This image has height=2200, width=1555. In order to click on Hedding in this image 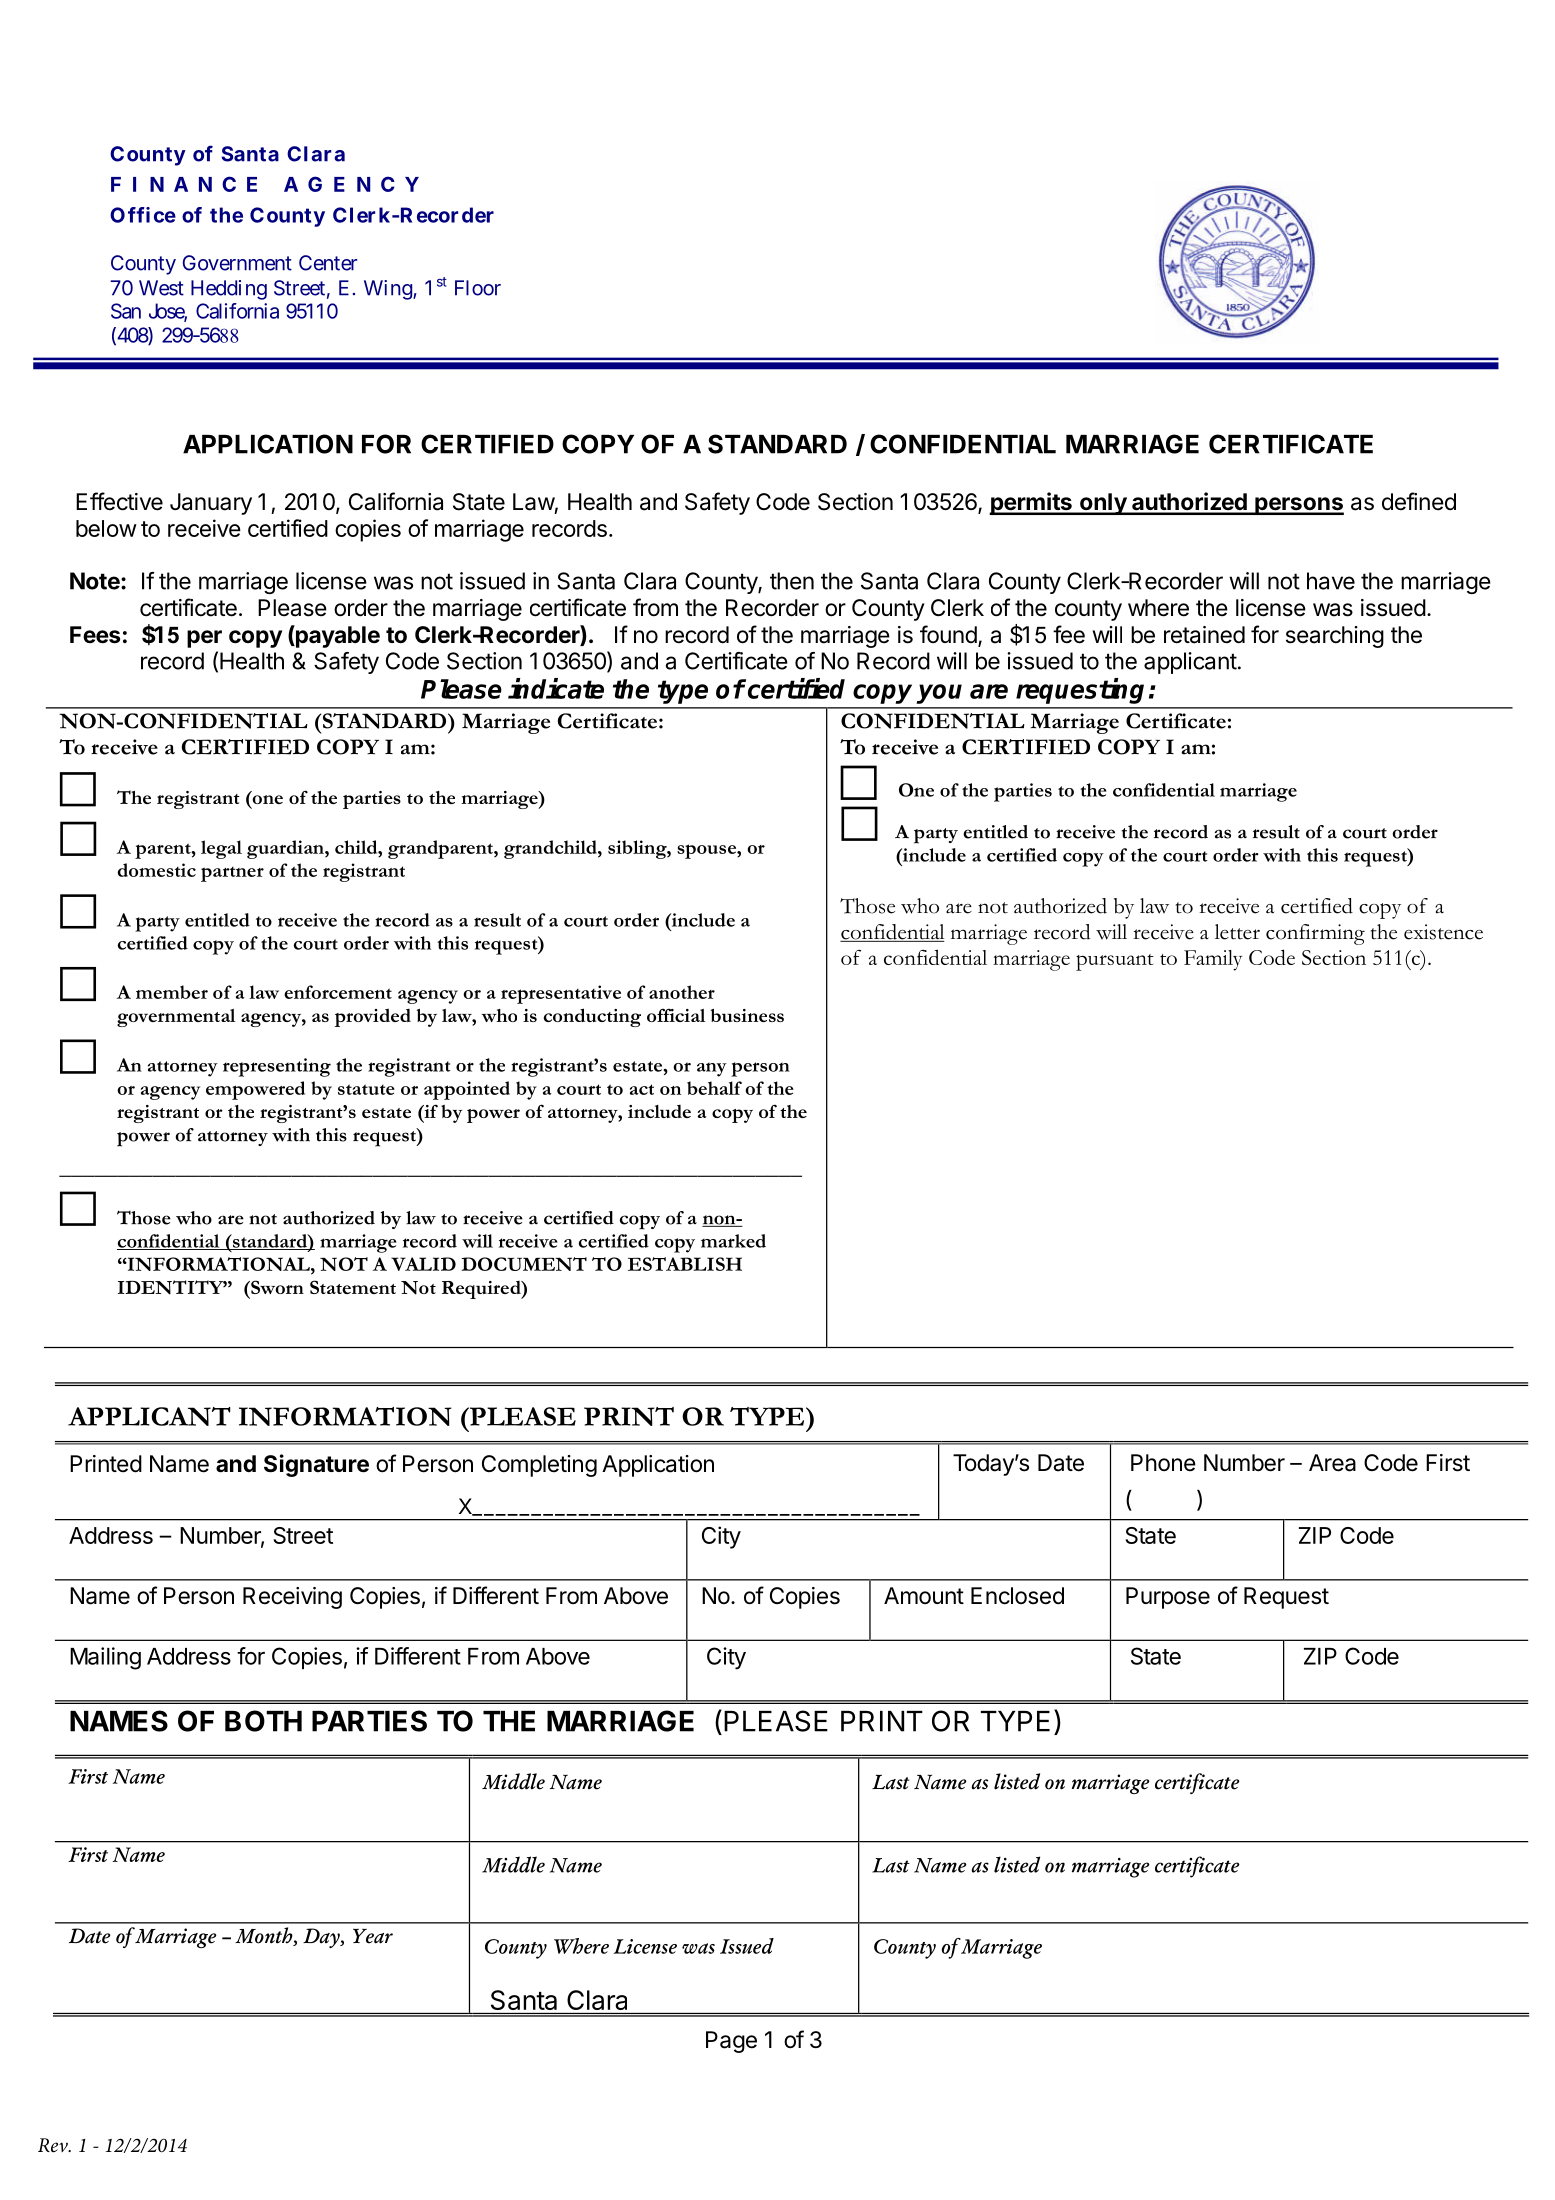, I will do `click(229, 290)`.
